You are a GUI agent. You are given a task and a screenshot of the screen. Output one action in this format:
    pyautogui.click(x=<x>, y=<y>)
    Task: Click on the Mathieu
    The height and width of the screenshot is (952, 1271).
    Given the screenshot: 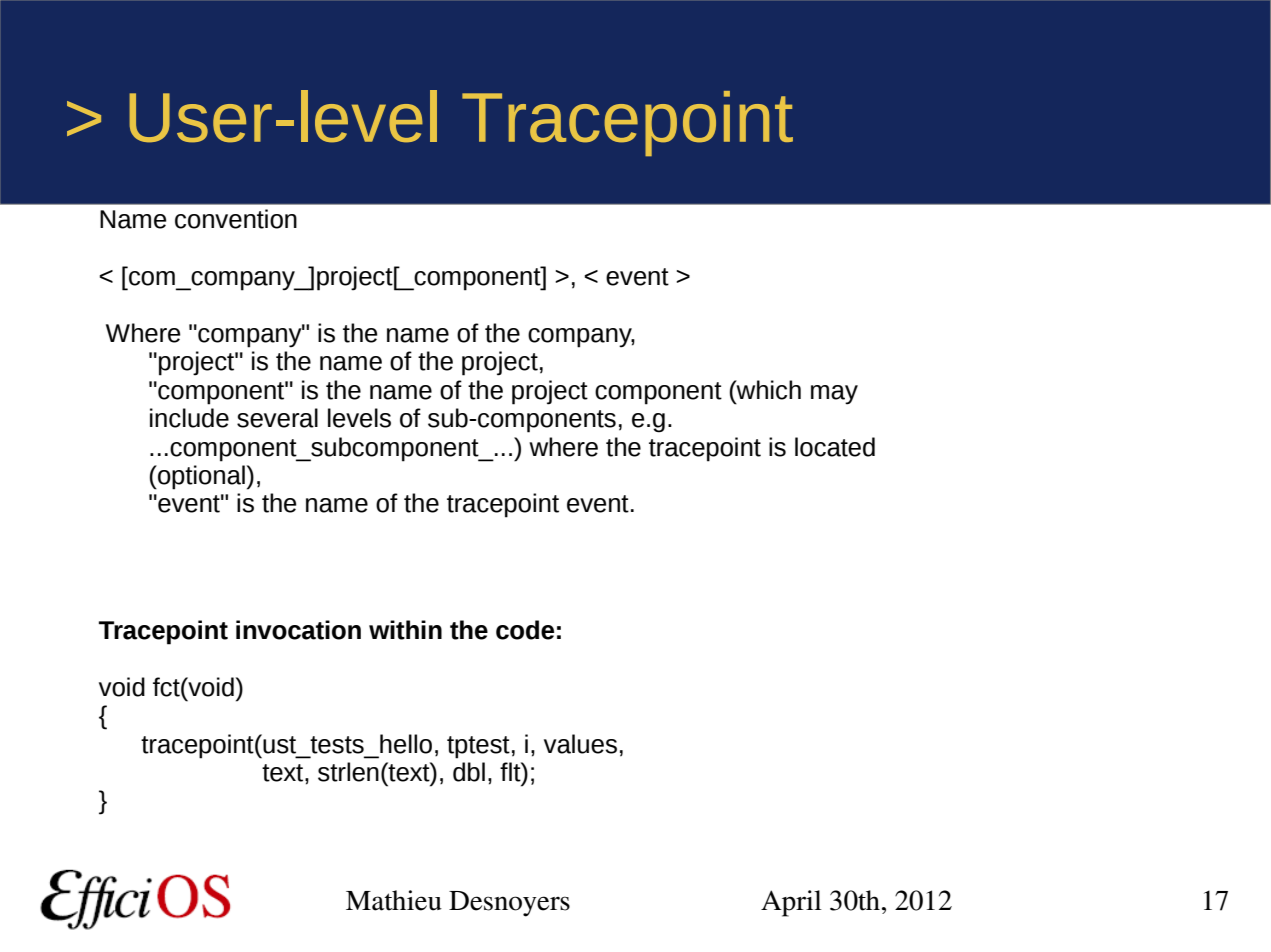 What is the action you would take?
    pyautogui.click(x=394, y=900)
